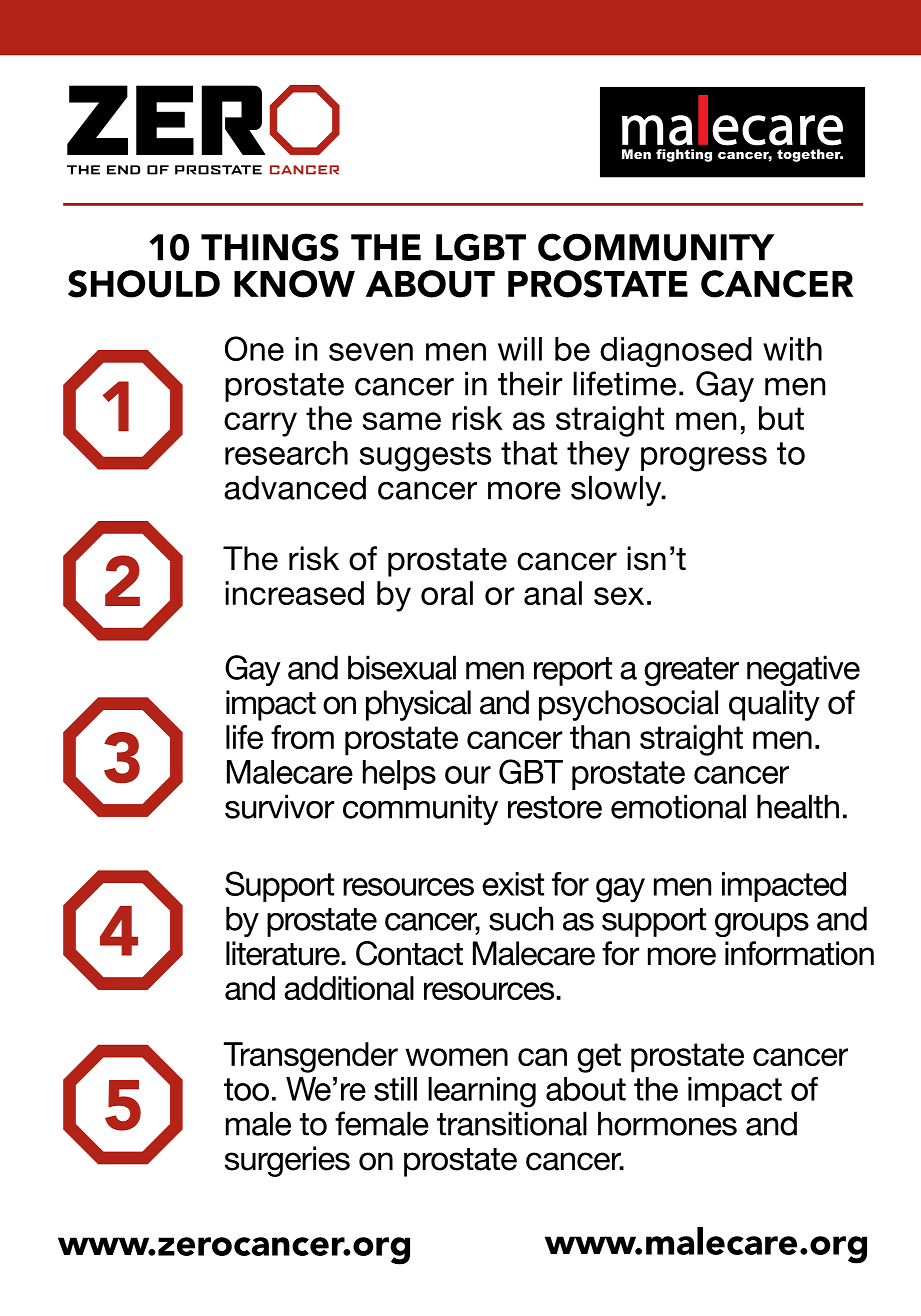 This screenshot has height=1316, width=921. I want to click on survivor, so click(280, 806).
